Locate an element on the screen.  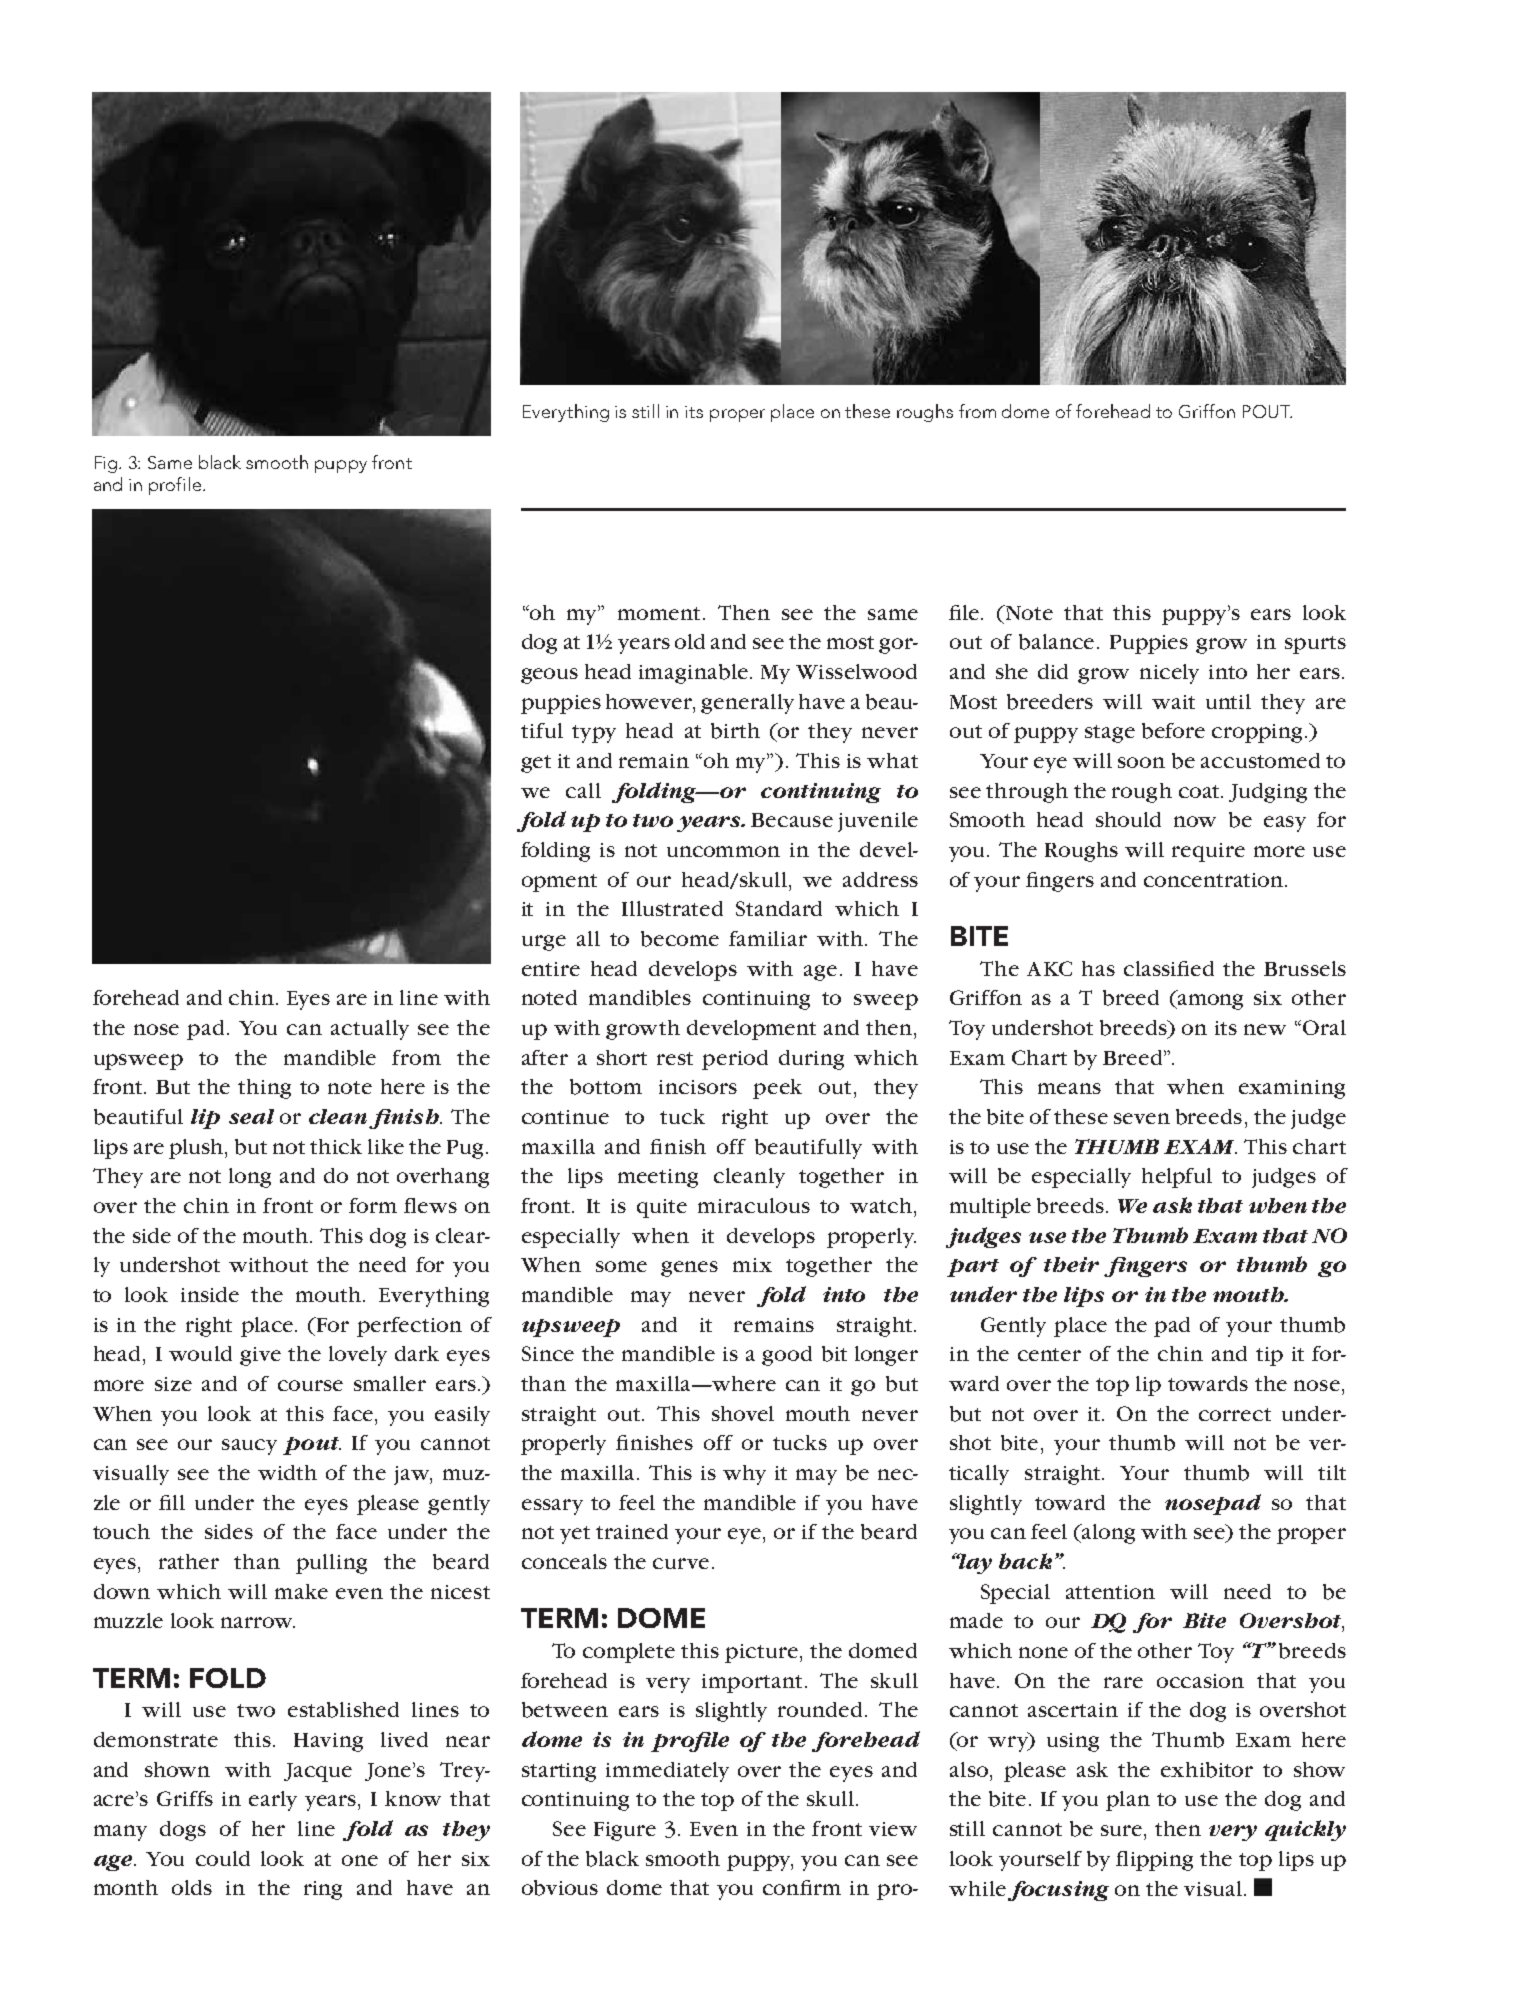
confirm is located at coordinates (802, 1887).
